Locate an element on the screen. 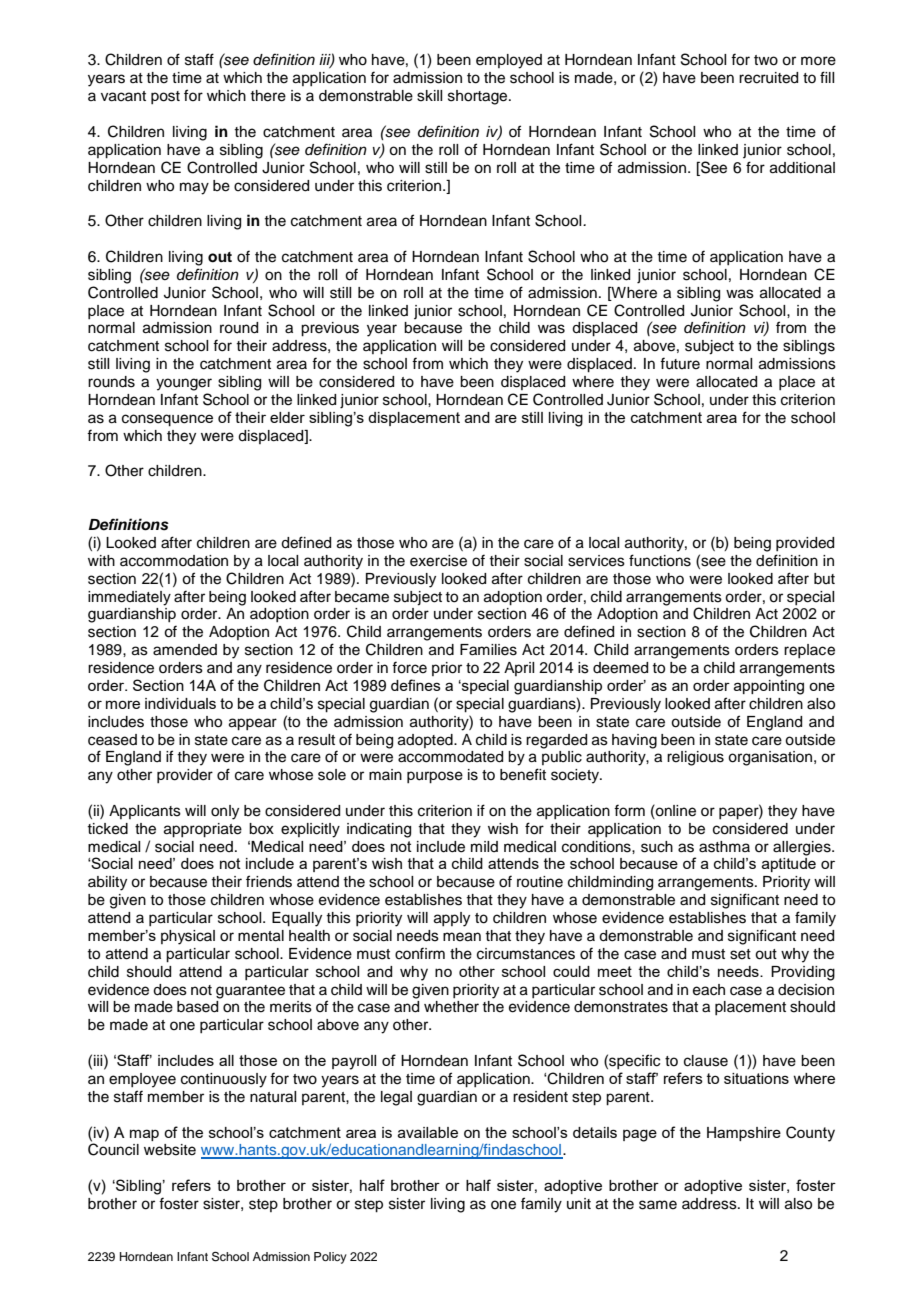 The width and height of the screenshot is (924, 1308). each is located at coordinates (709, 990).
